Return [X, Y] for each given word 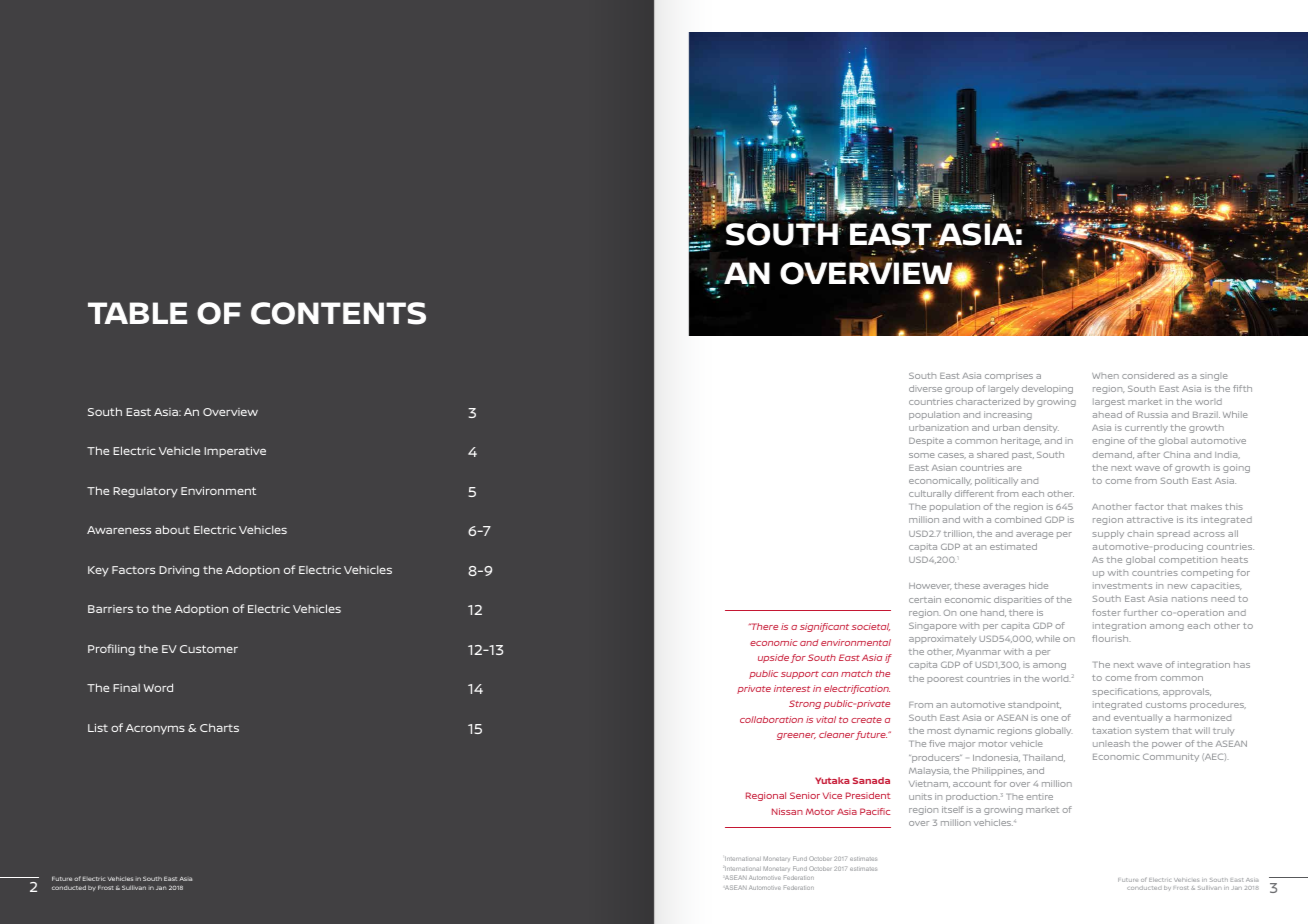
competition [1188, 560]
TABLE [137, 313]
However [930, 586]
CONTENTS [338, 313]
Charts [219, 727]
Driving [179, 571]
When [1105, 376]
